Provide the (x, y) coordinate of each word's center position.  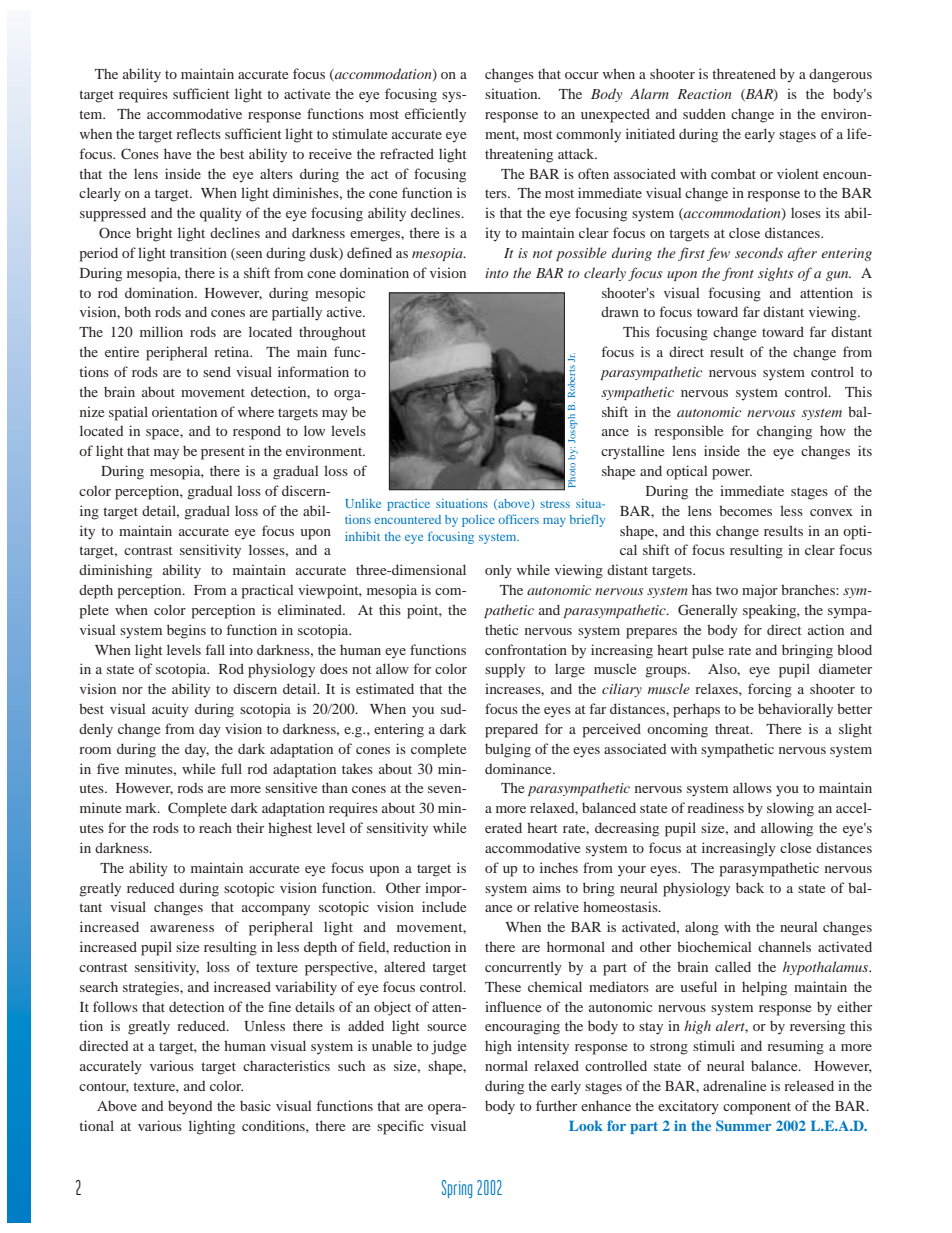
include (444, 906)
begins (186, 631)
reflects (198, 133)
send (217, 371)
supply (505, 671)
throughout (332, 333)
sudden (704, 113)
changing (784, 432)
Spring (457, 1189)
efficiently (435, 115)
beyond (190, 1107)
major (760, 591)
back (750, 887)
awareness (182, 928)
